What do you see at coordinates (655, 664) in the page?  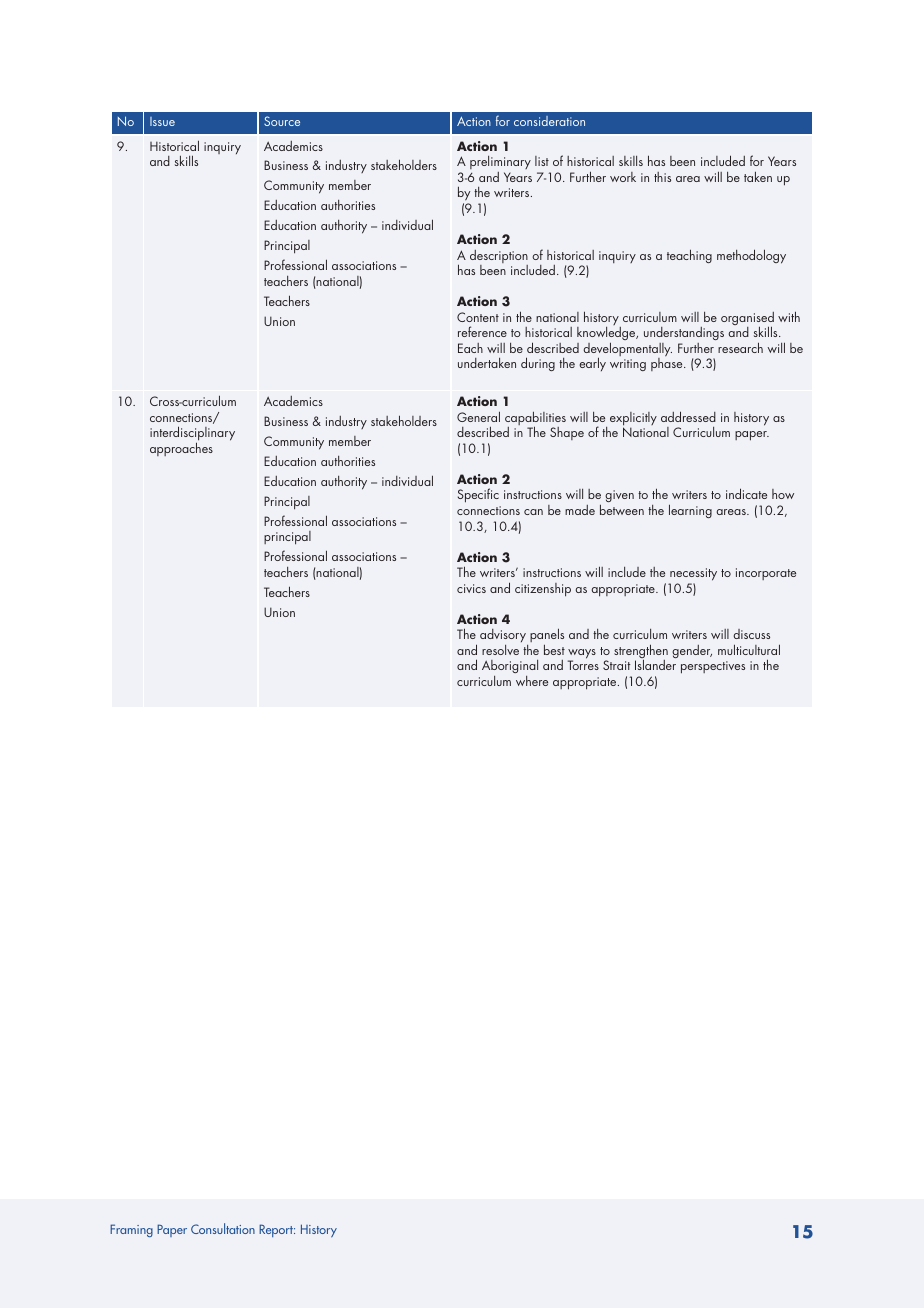 I see `Islander` at bounding box center [655, 664].
